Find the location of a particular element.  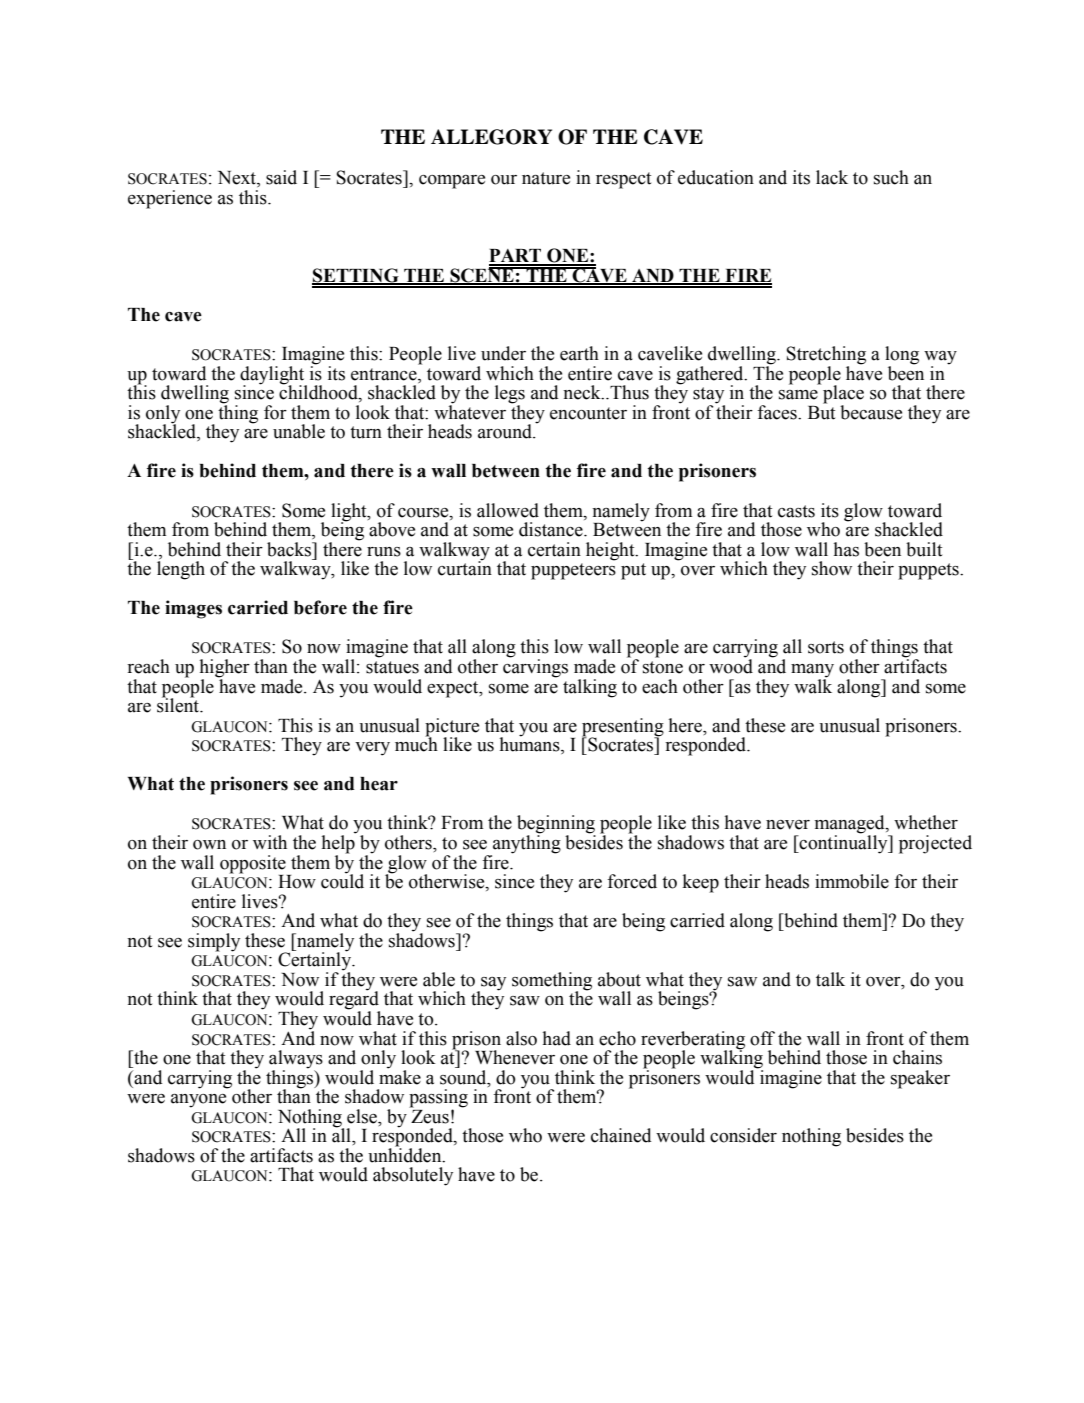

opposite is located at coordinates (253, 864).
